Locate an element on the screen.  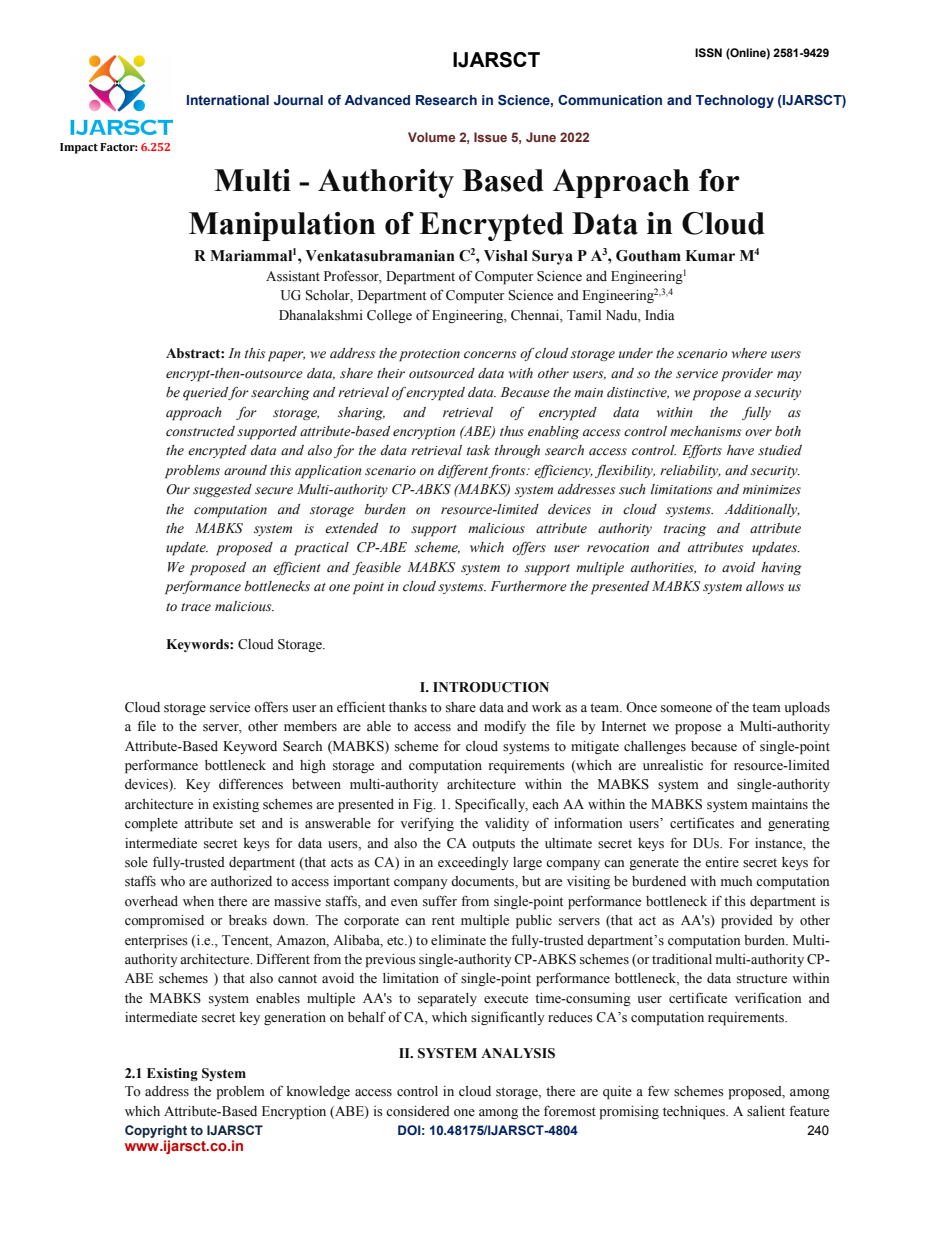
unrealistic is located at coordinates (673, 765).
